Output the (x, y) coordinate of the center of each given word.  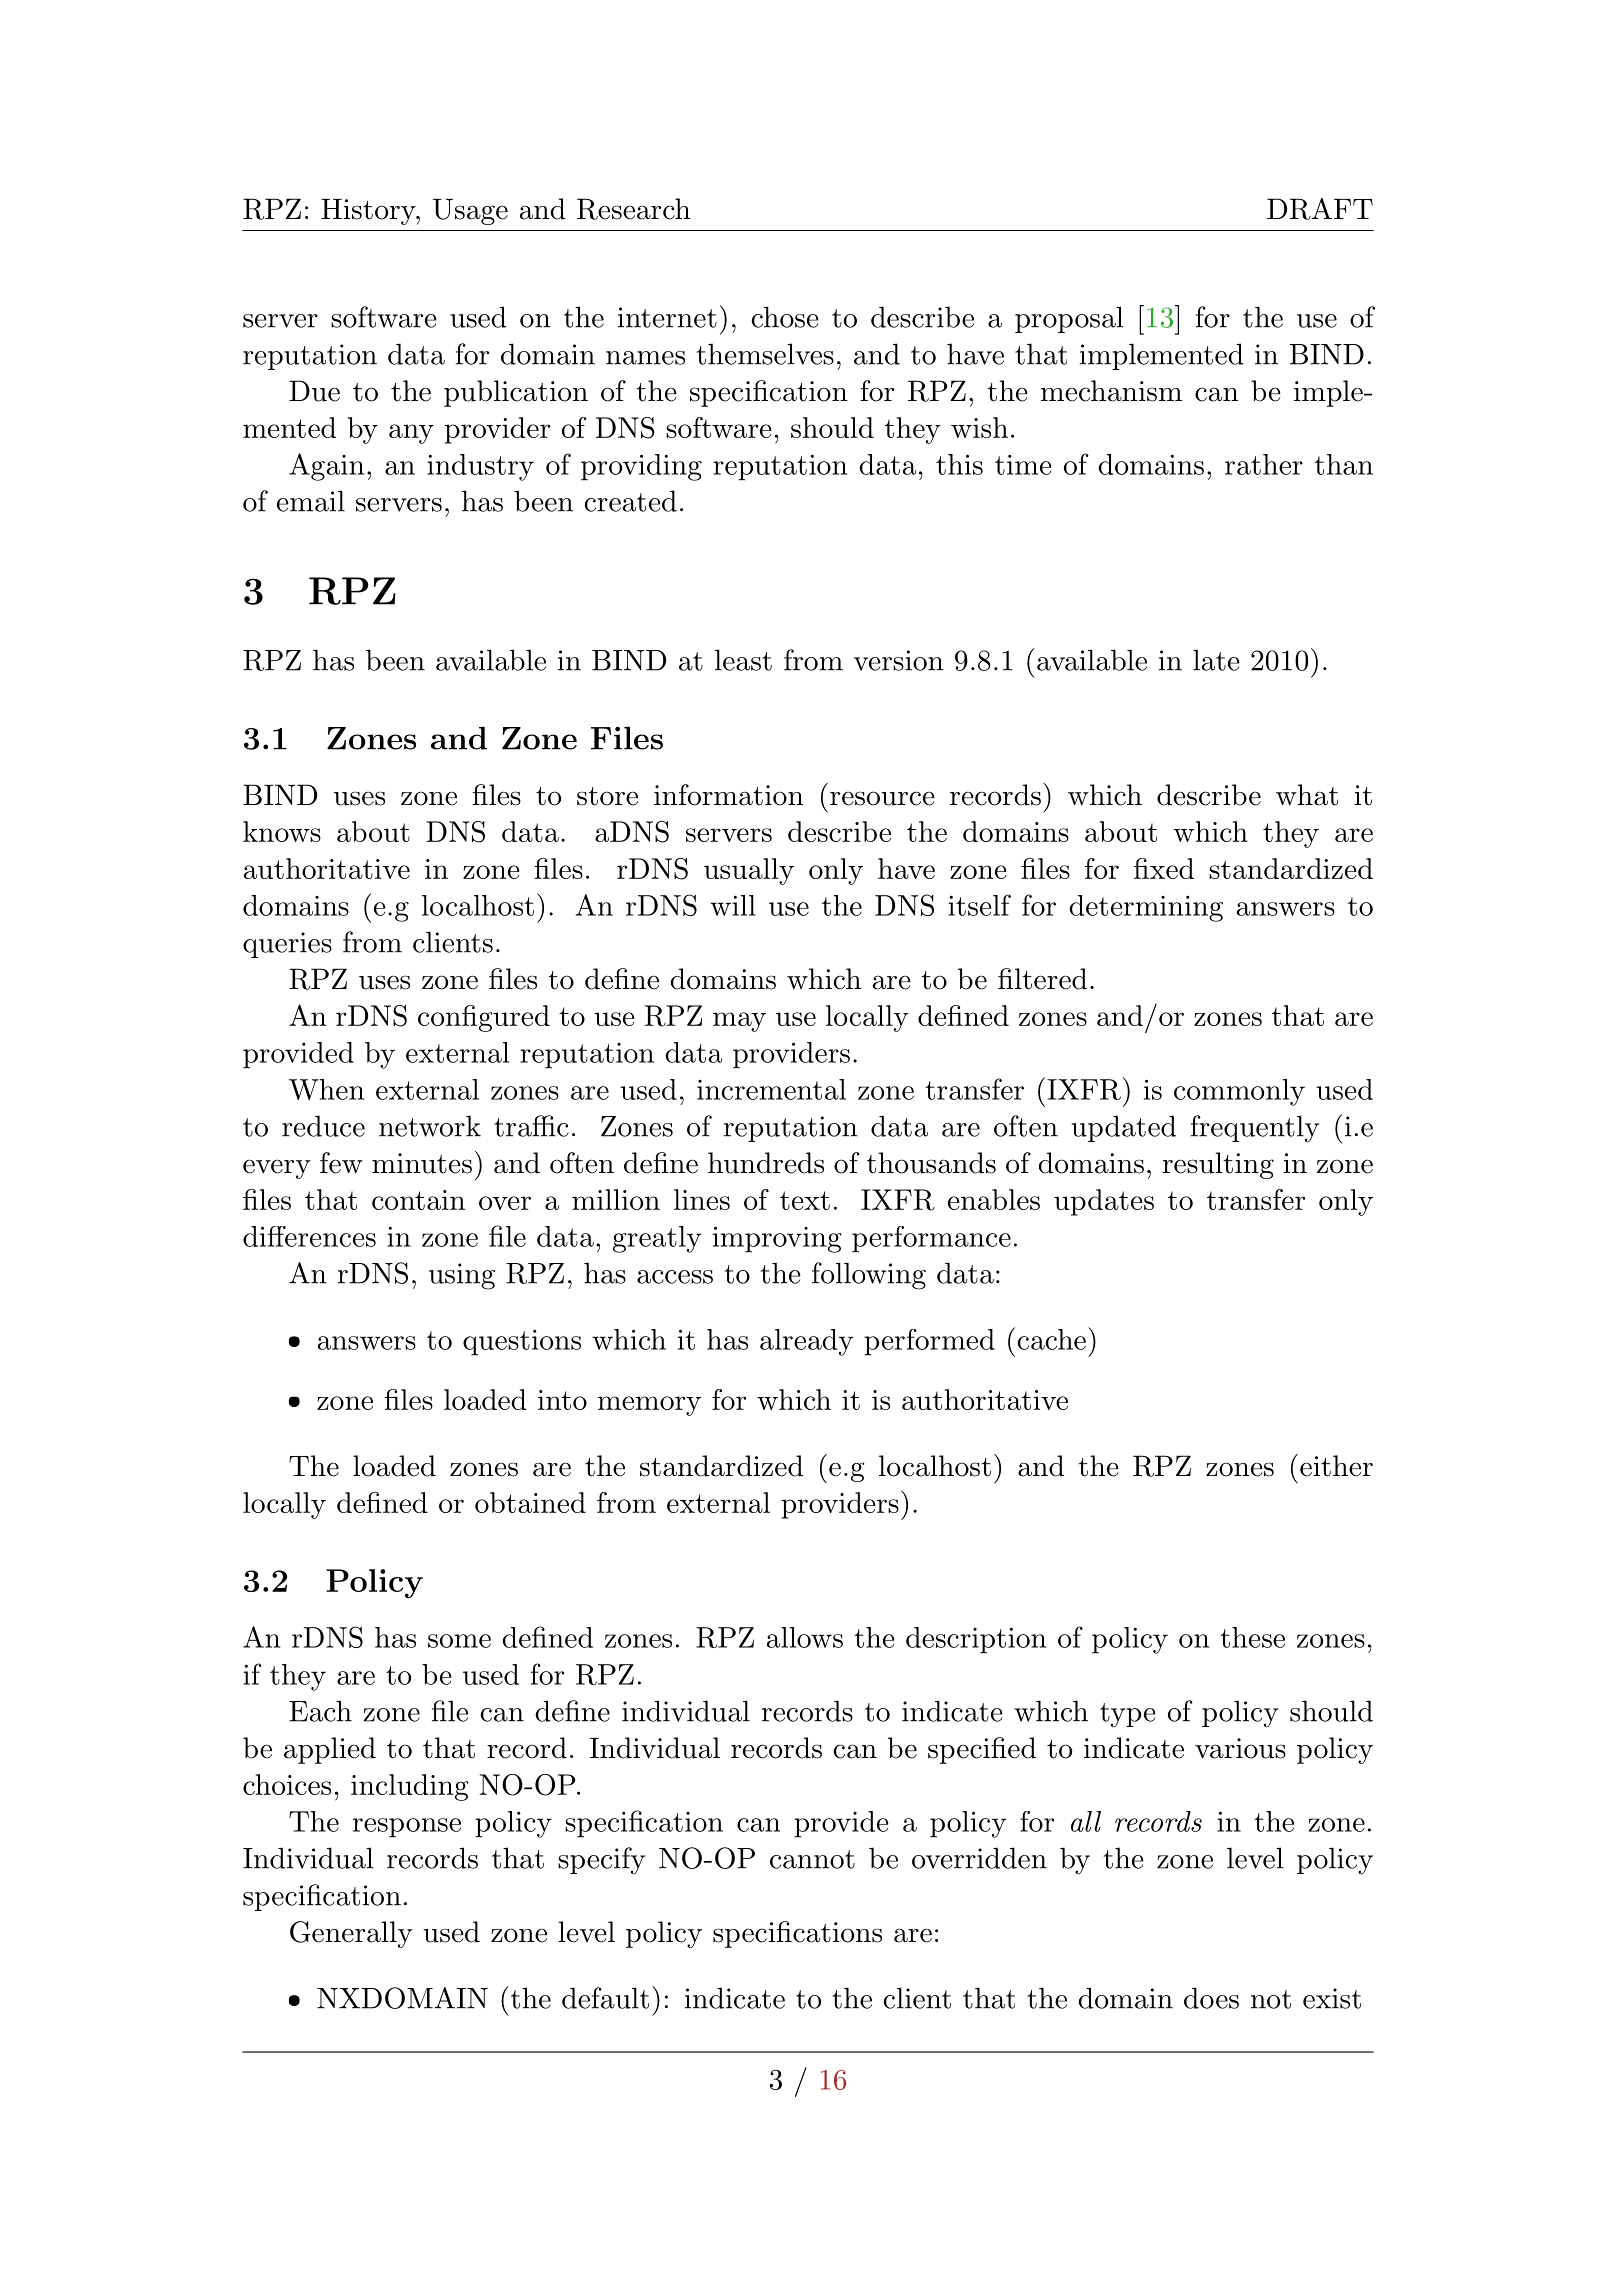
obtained (530, 1502)
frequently (1255, 1129)
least (743, 660)
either (1335, 1465)
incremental (771, 1089)
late (1216, 660)
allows (805, 1637)
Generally (351, 1934)
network (430, 1126)
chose (785, 317)
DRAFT (1320, 209)
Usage (470, 211)
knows (282, 831)
